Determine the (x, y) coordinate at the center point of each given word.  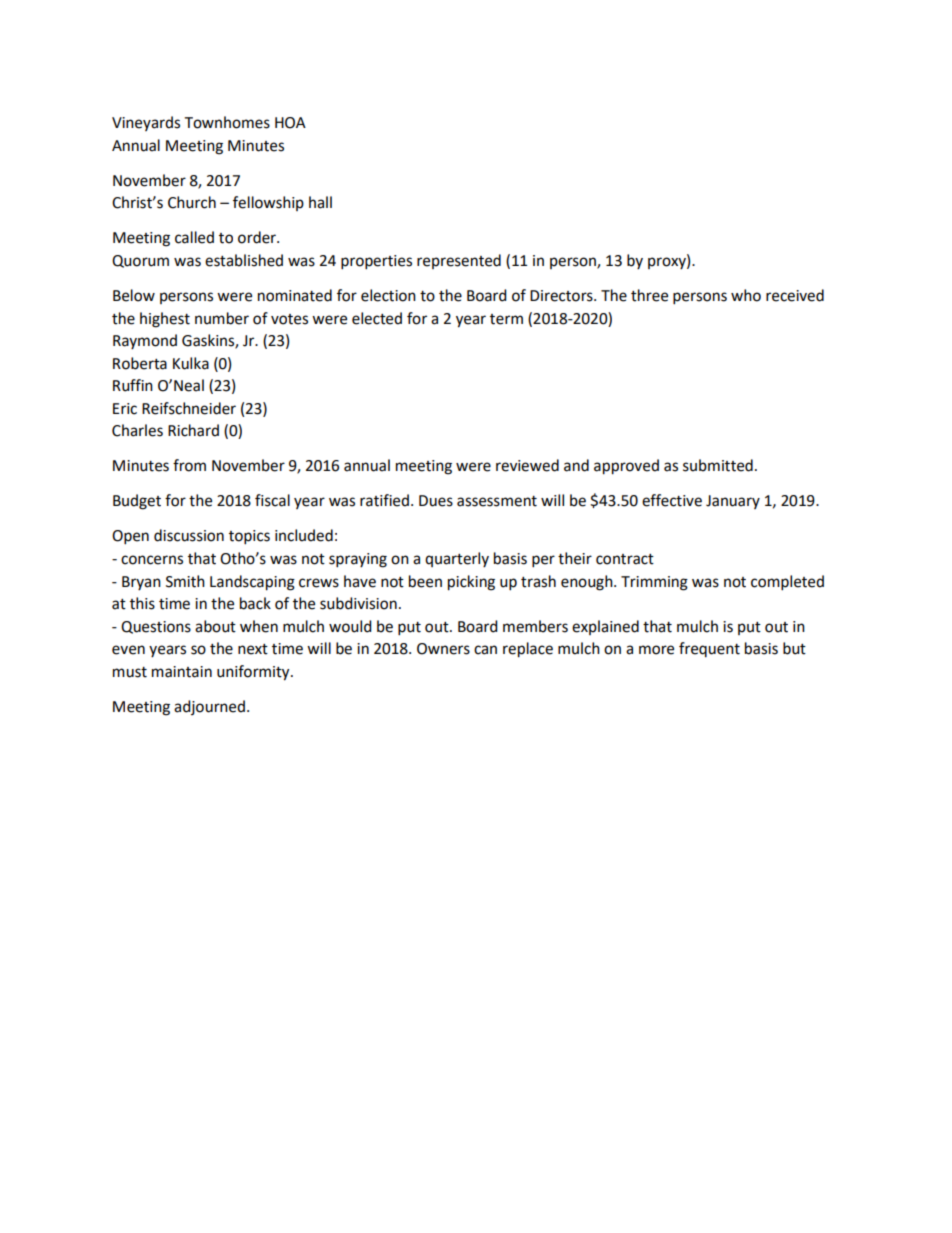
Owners (443, 649)
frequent (709, 649)
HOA (290, 123)
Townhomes (227, 122)
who (746, 295)
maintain (182, 672)
